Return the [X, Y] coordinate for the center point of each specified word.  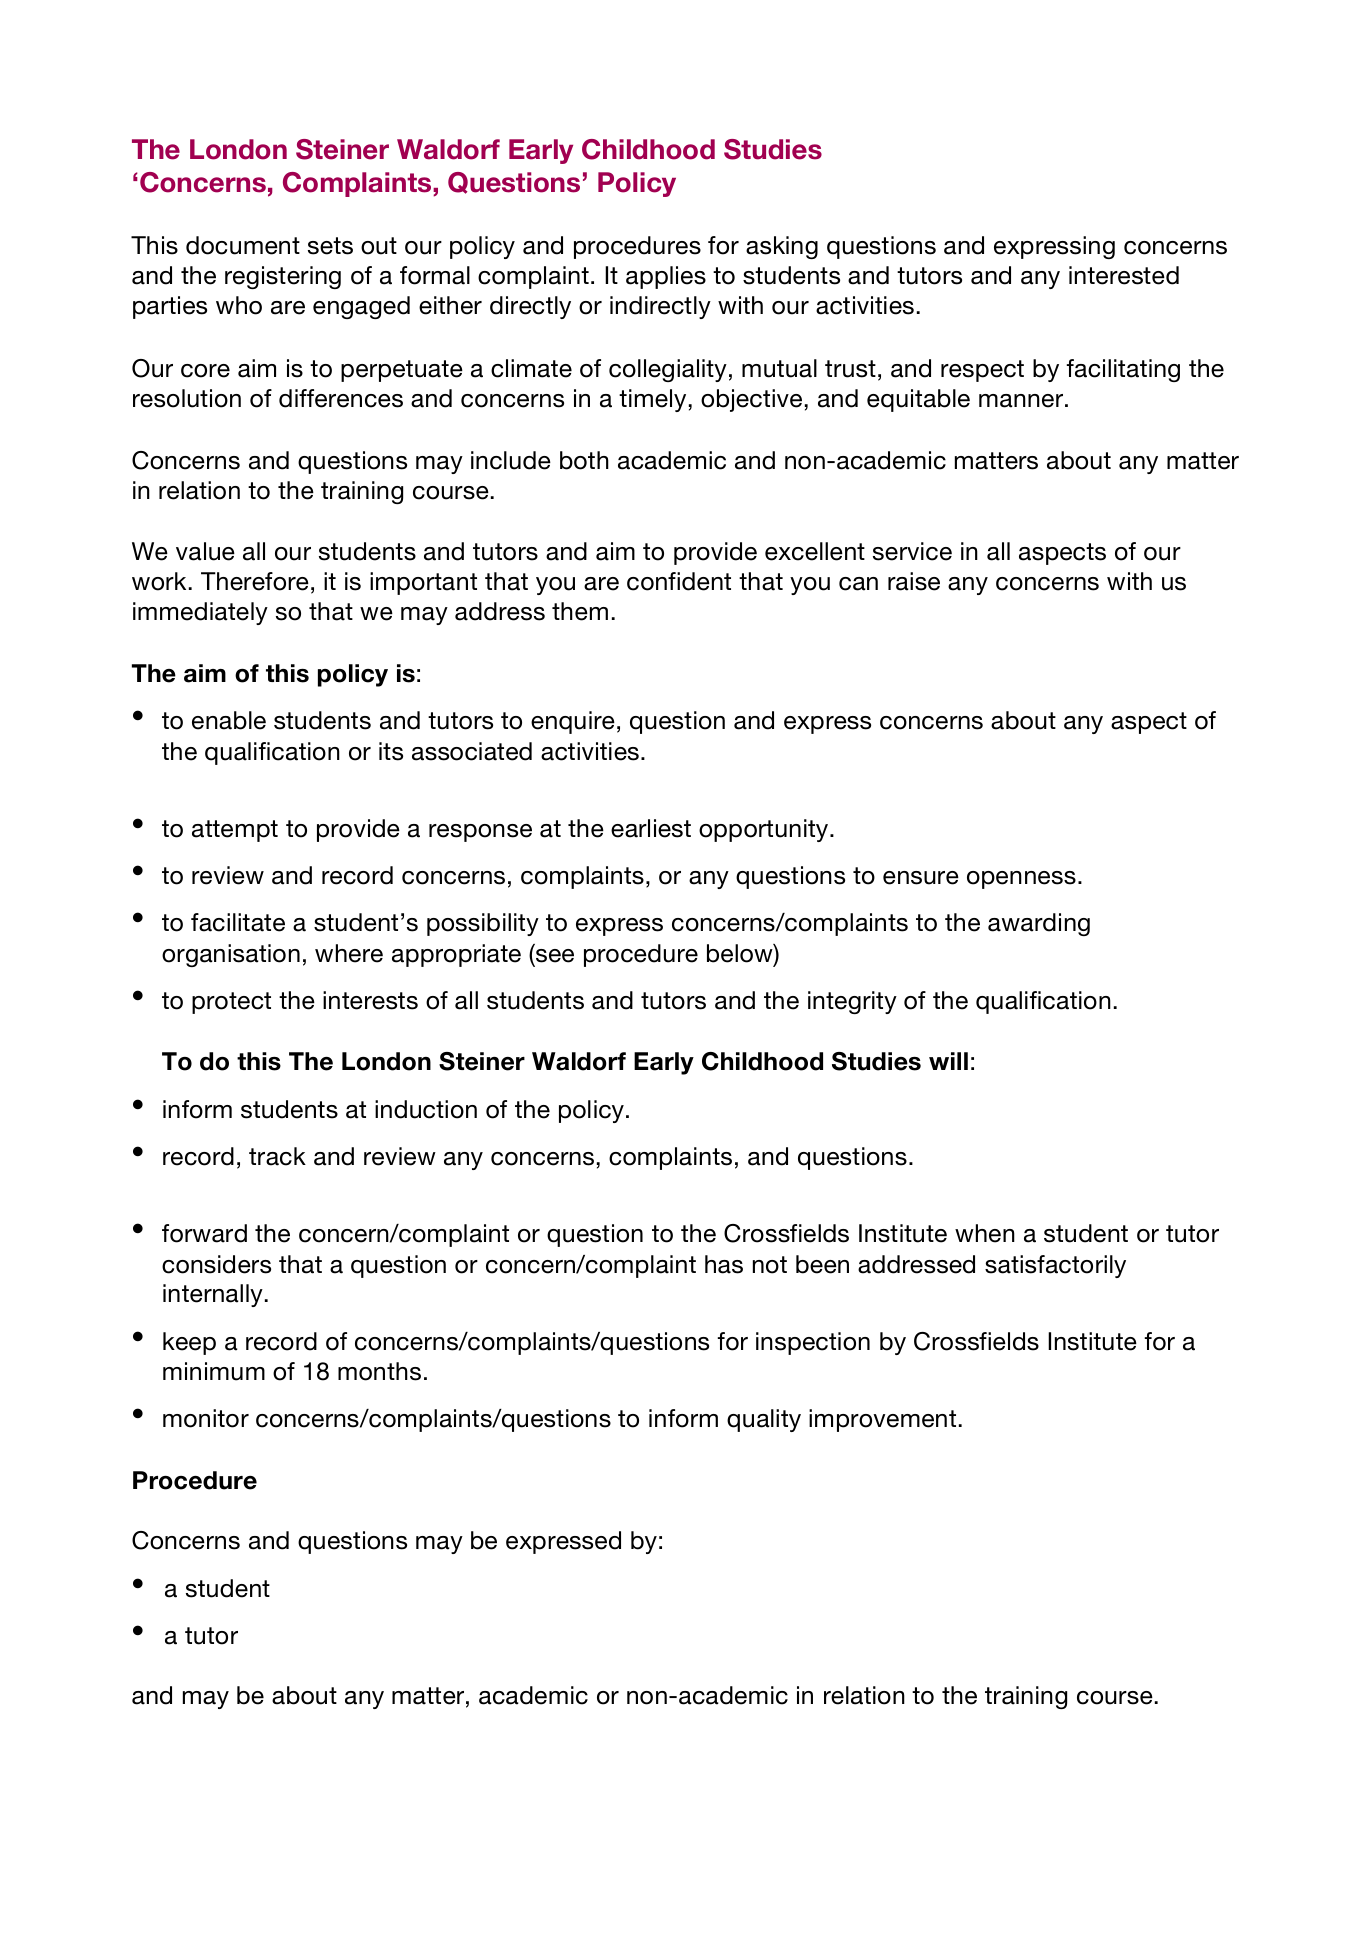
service [912, 551]
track [277, 1156]
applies [666, 277]
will [948, 1061]
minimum [214, 1371]
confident [679, 581]
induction [426, 1109]
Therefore [255, 581]
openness [1021, 880]
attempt [235, 831]
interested [1124, 275]
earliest [651, 828]
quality [764, 1420]
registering [283, 277]
